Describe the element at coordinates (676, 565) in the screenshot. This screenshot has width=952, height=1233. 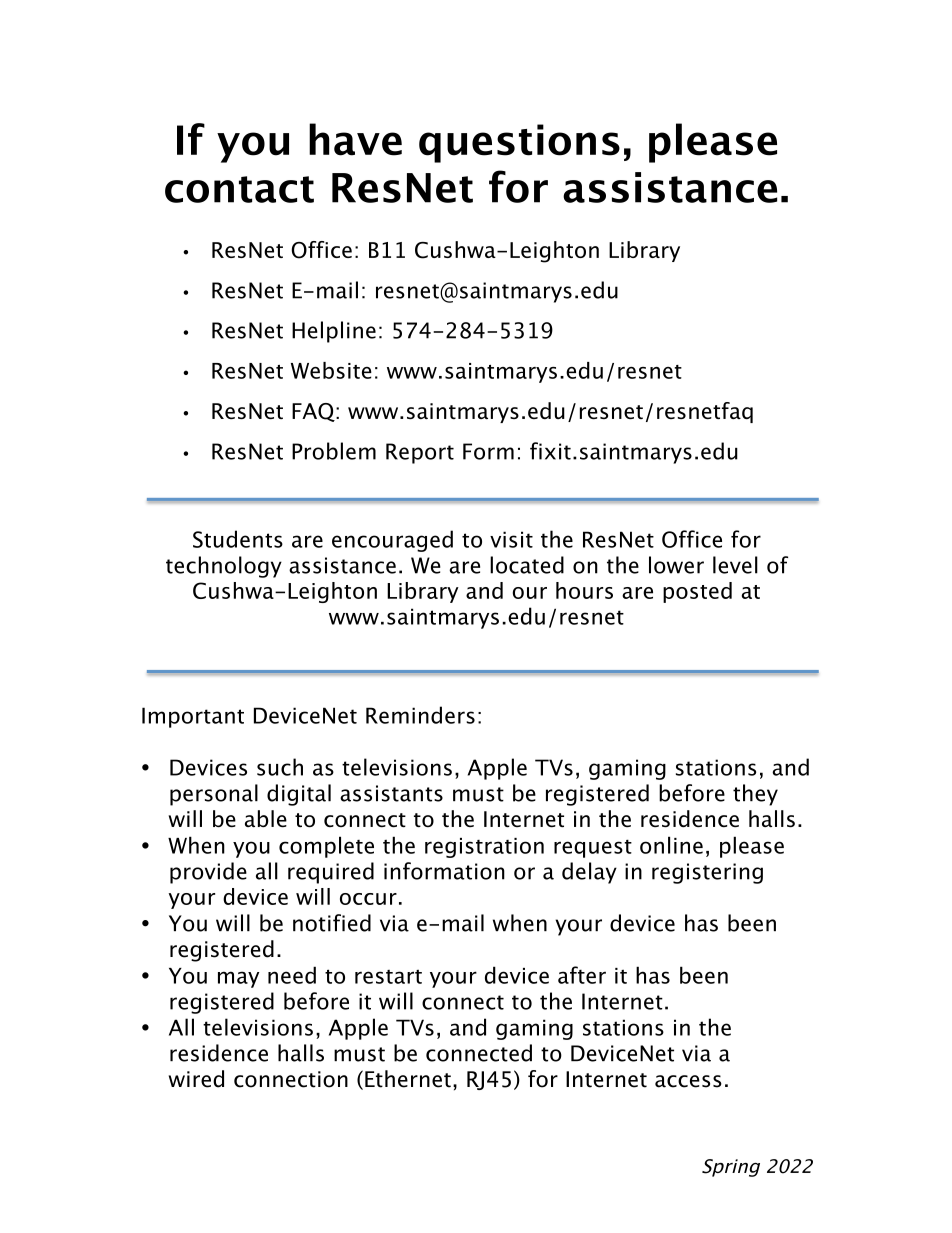
I see `lower` at that location.
